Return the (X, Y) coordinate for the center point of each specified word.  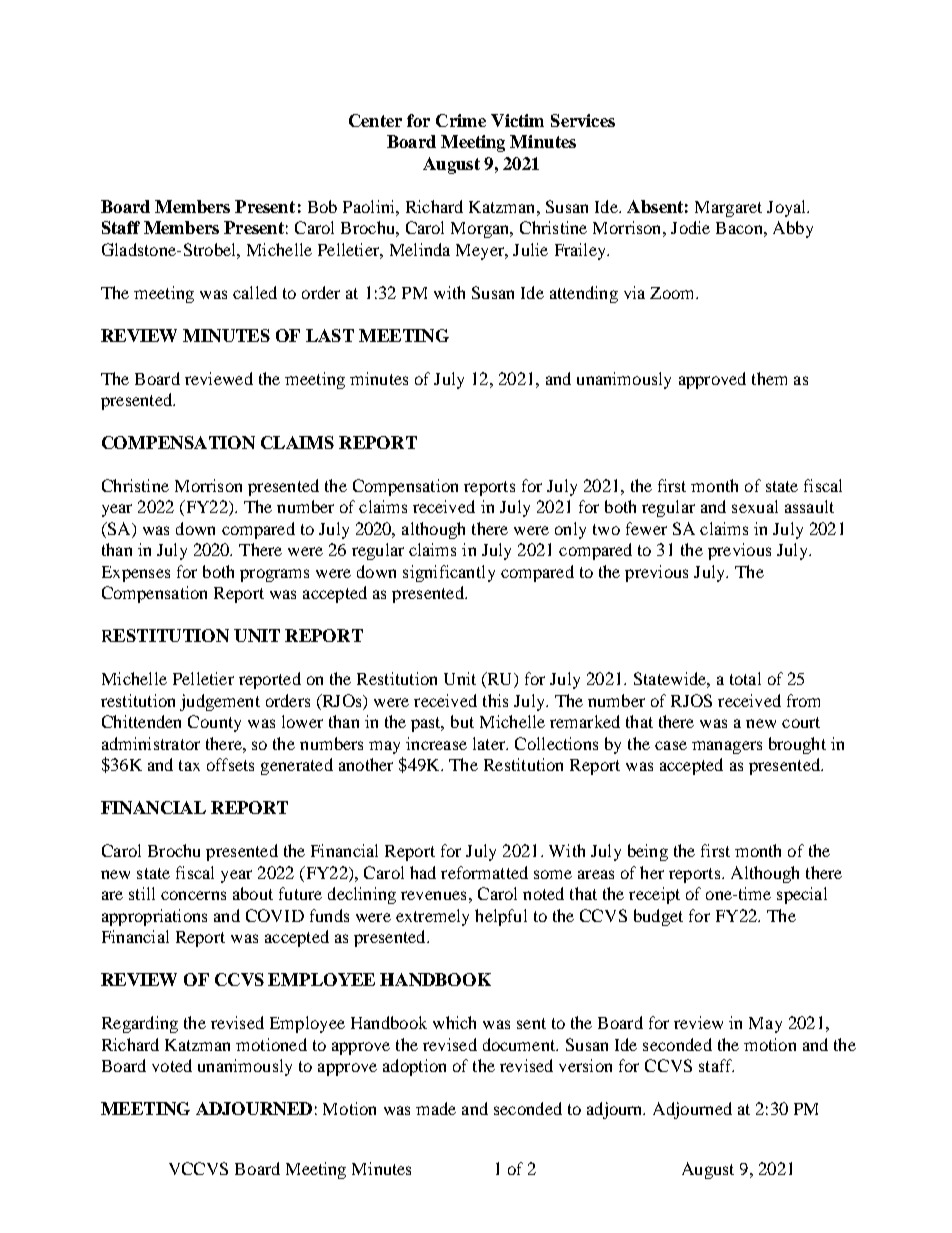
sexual (755, 506)
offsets (230, 764)
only (570, 530)
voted (172, 1065)
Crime (461, 120)
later (490, 743)
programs (274, 575)
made (436, 1108)
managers (727, 747)
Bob (322, 206)
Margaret (728, 209)
